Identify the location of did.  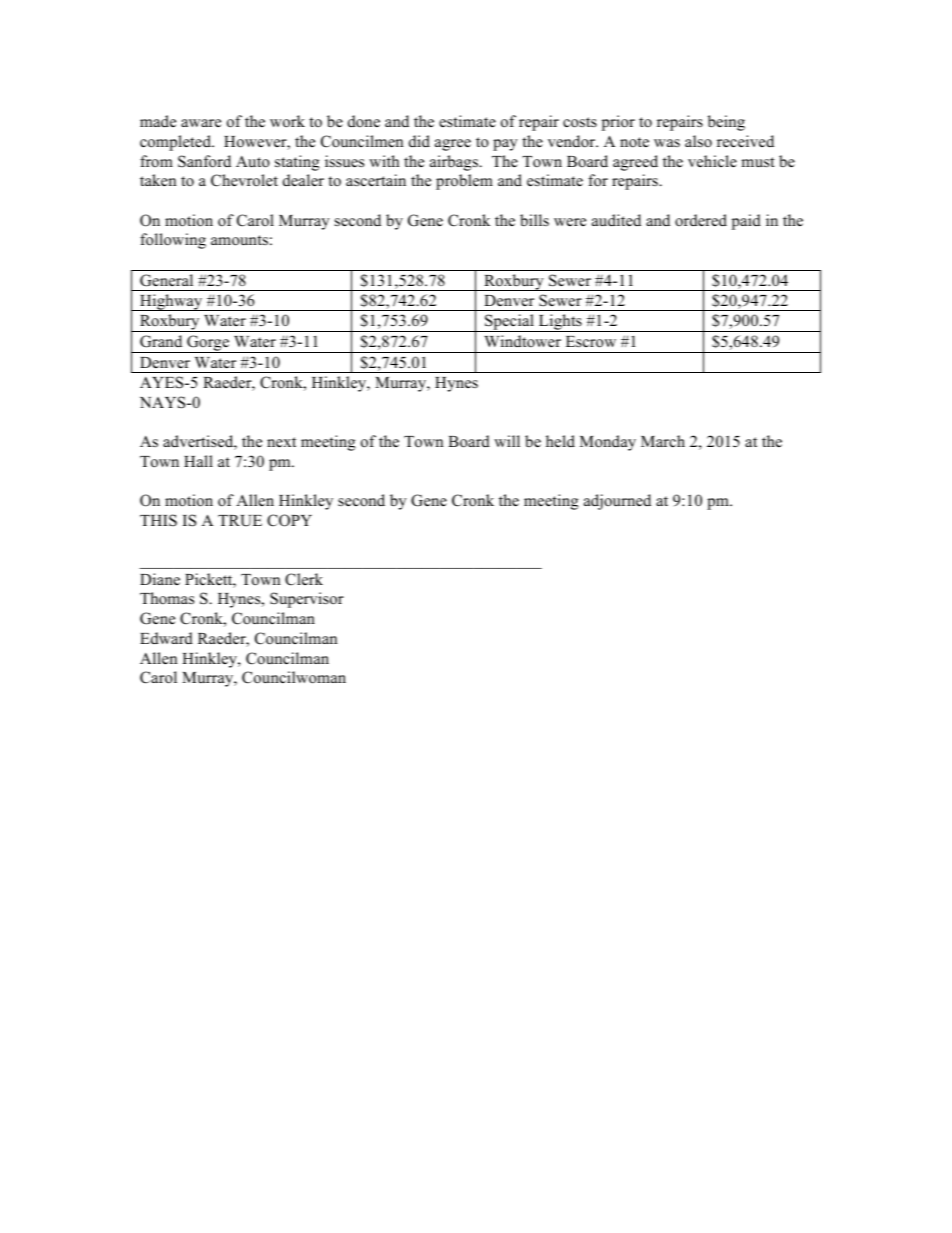
(419, 141).
